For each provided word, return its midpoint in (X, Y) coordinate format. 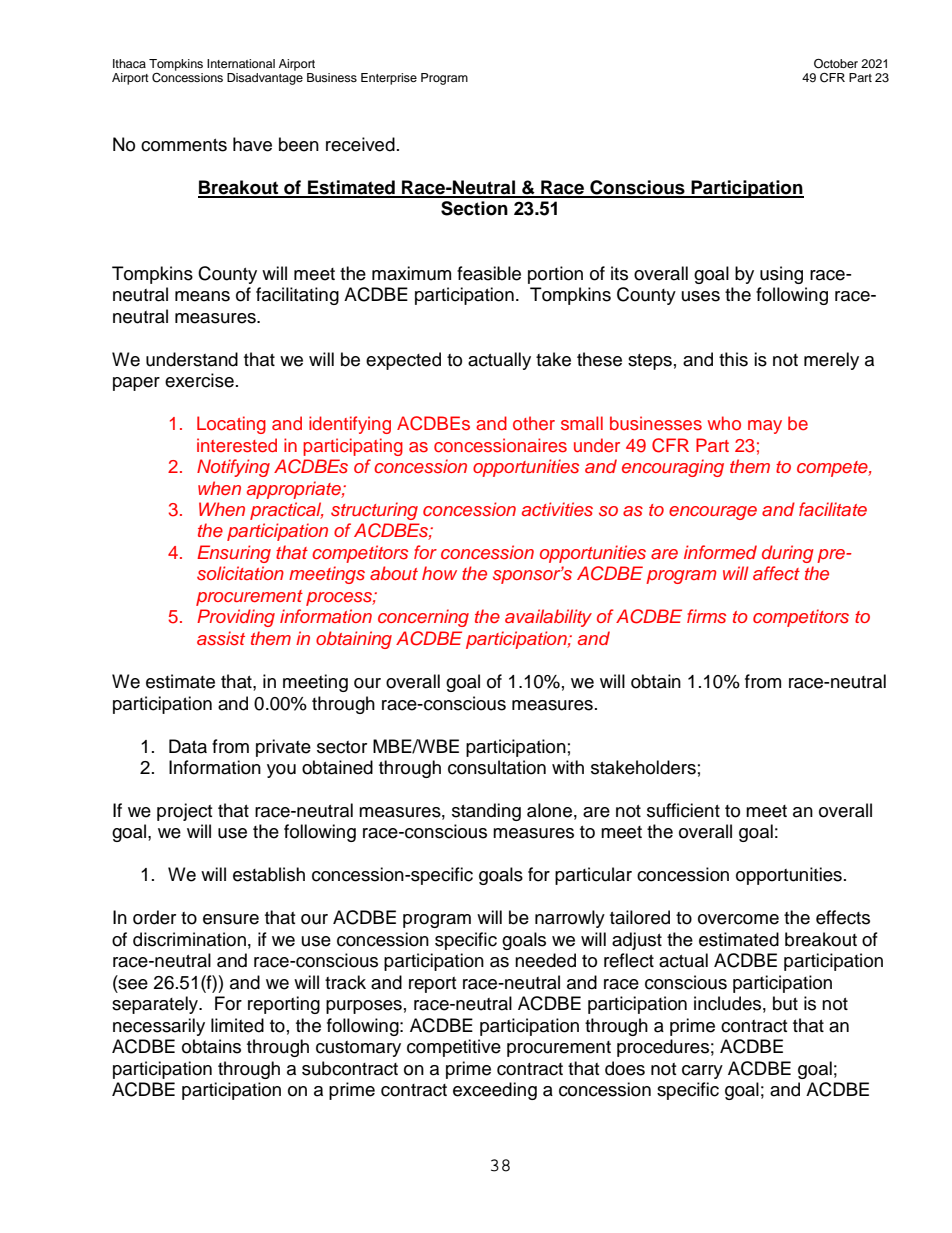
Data (188, 746)
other (534, 423)
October (836, 64)
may (765, 427)
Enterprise (389, 79)
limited (237, 1025)
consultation (497, 767)
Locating (231, 425)
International (241, 63)
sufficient (683, 810)
